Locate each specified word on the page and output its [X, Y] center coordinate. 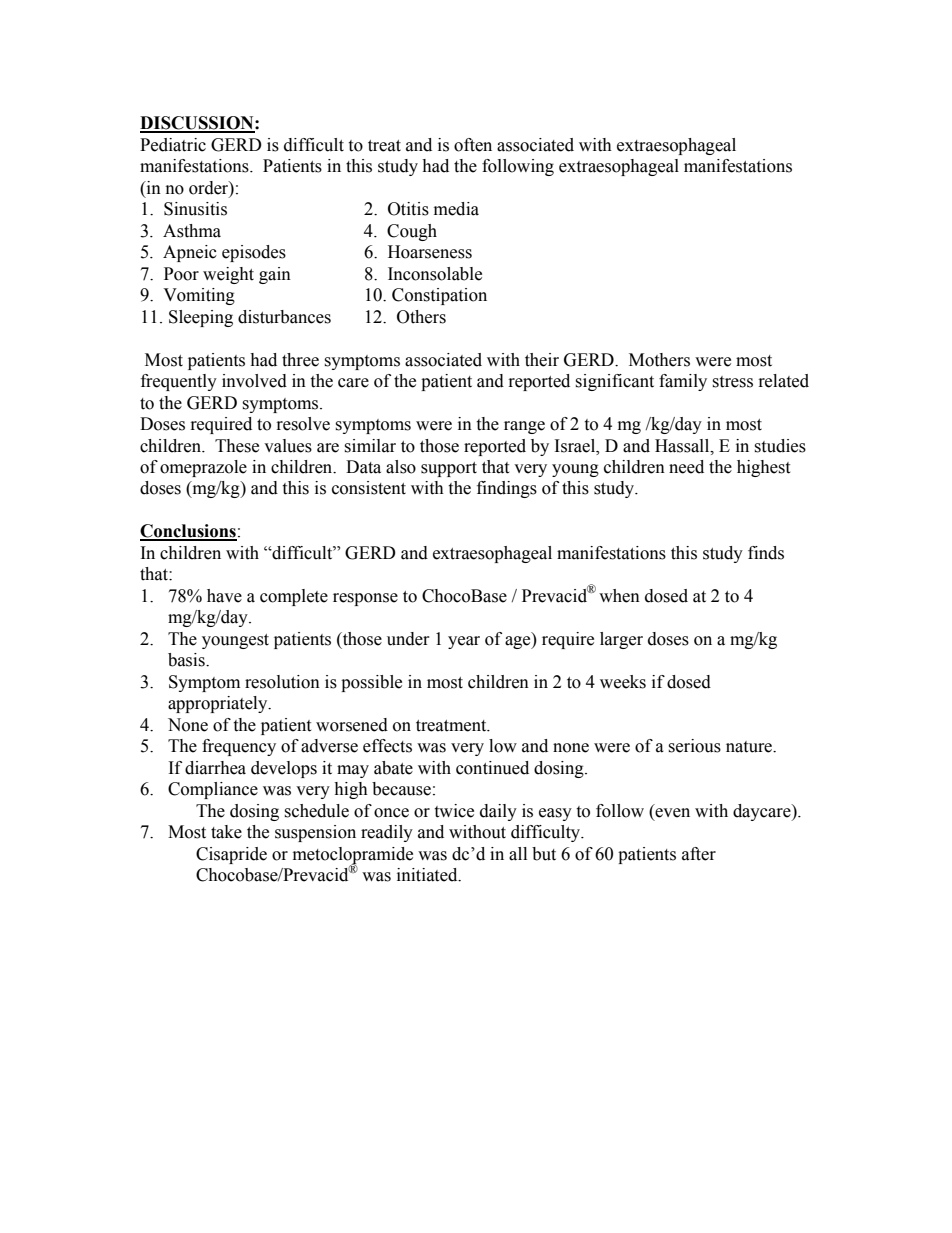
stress [732, 382]
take [226, 832]
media [456, 209]
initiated [428, 875]
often [473, 145]
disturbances [284, 317]
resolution [282, 682]
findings [507, 489]
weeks [623, 682]
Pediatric [173, 145]
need [686, 467]
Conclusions [188, 532]
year [464, 642]
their [542, 360]
